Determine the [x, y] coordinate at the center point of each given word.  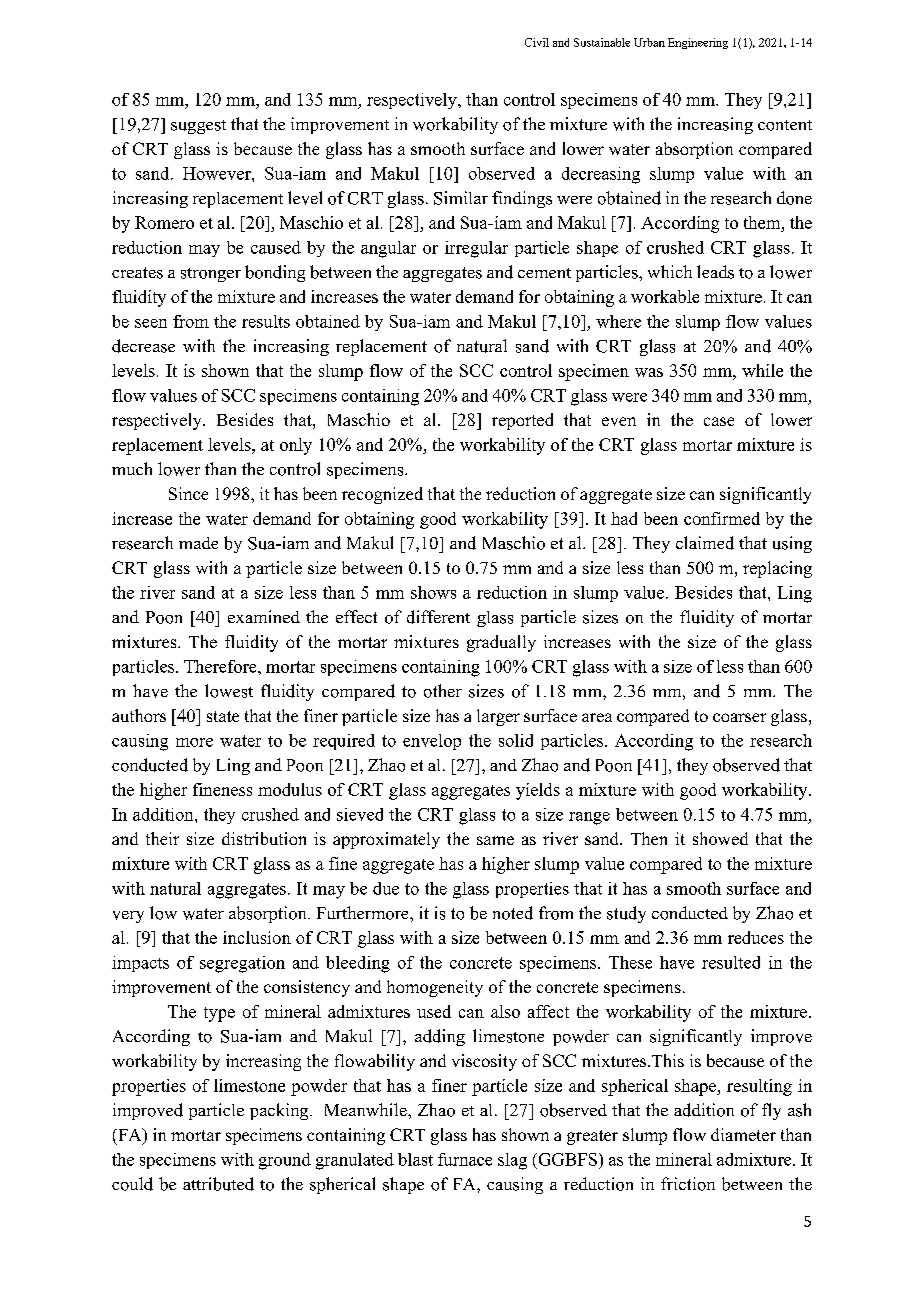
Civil [537, 42]
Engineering [698, 43]
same [495, 840]
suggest [198, 127]
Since [188, 493]
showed [720, 838]
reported [522, 421]
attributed [218, 1184]
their [162, 838]
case [719, 421]
